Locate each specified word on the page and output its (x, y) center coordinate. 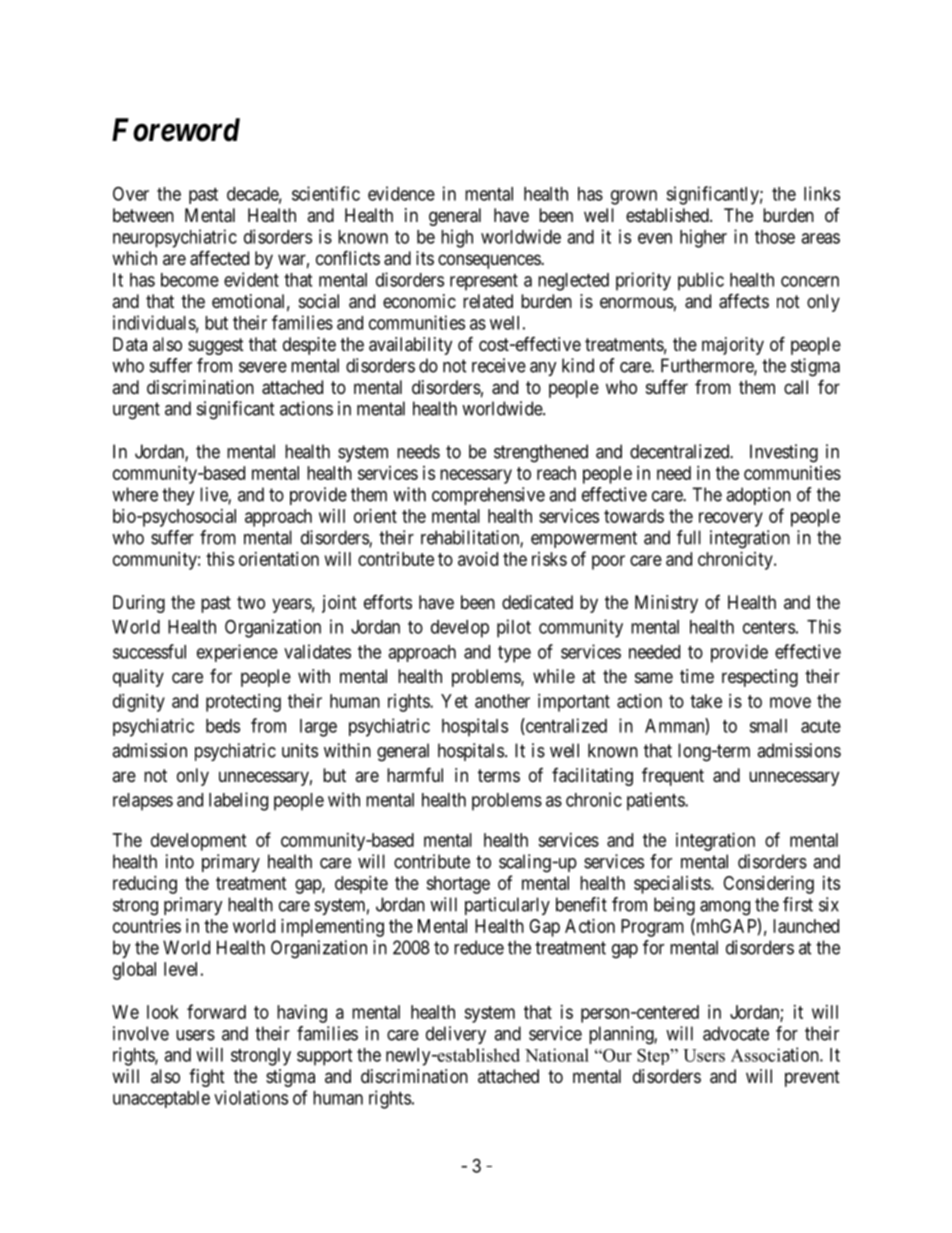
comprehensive (488, 496)
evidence (401, 193)
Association (776, 1054)
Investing (784, 453)
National (557, 1055)
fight (207, 1078)
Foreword (176, 130)
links (822, 193)
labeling (238, 801)
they (178, 496)
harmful (415, 774)
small (768, 726)
